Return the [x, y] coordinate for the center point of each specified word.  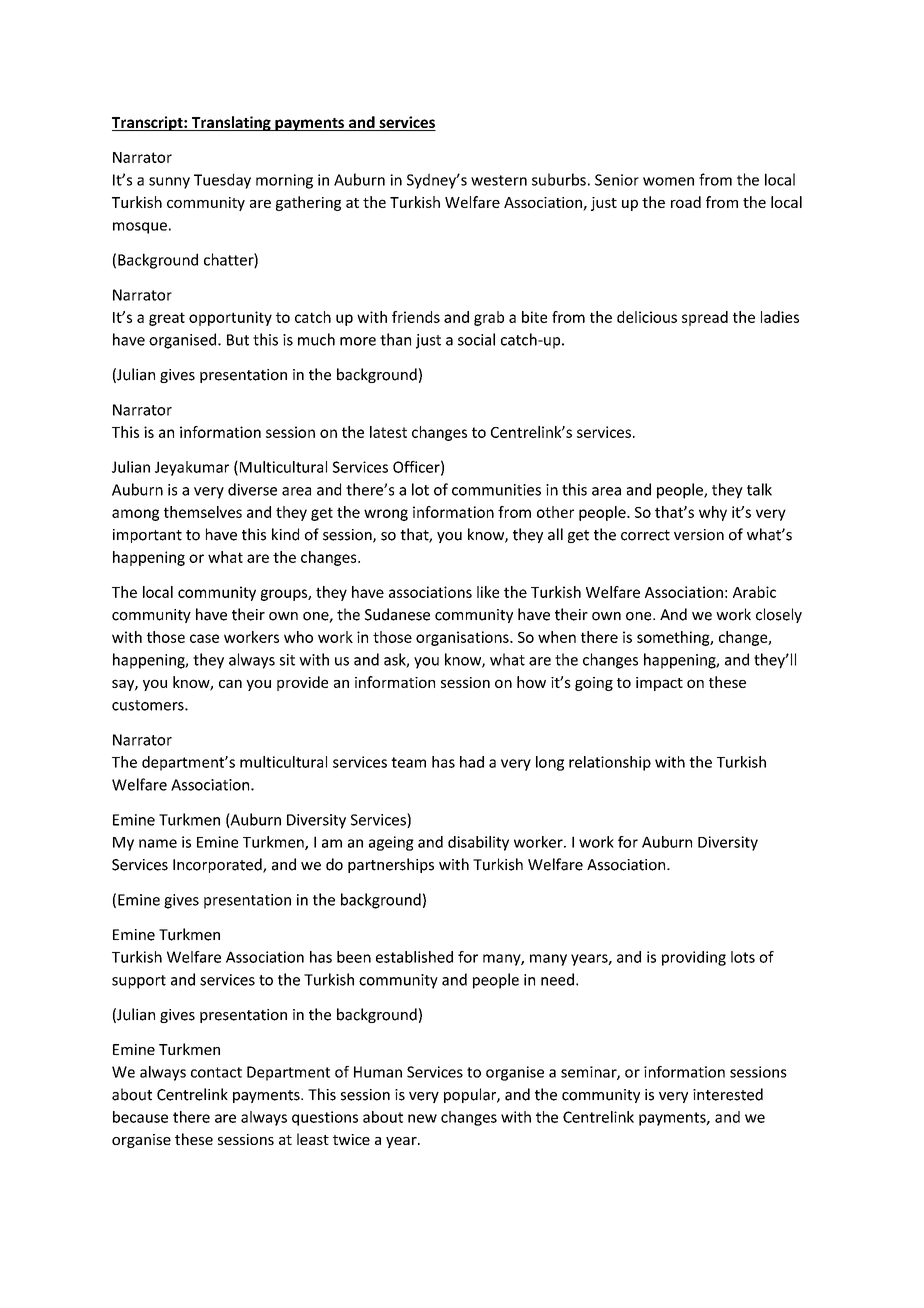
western [499, 180]
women [668, 181]
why [713, 513]
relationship [610, 763]
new [422, 1118]
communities [496, 490]
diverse [252, 489]
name [158, 843]
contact [216, 1072]
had [472, 762]
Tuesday [222, 181]
